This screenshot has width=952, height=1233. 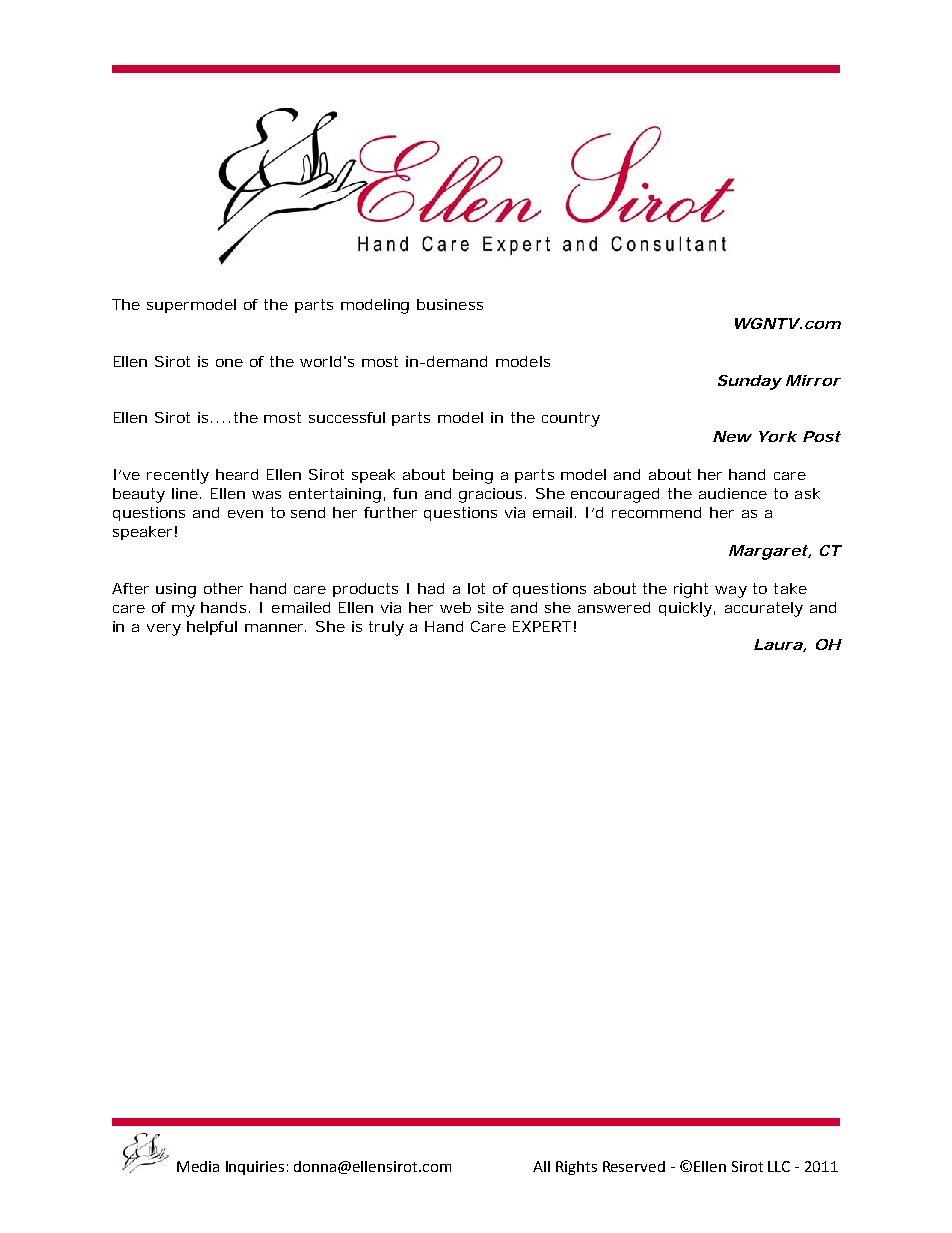 What do you see at coordinates (450, 304) in the screenshot?
I see `business` at bounding box center [450, 304].
